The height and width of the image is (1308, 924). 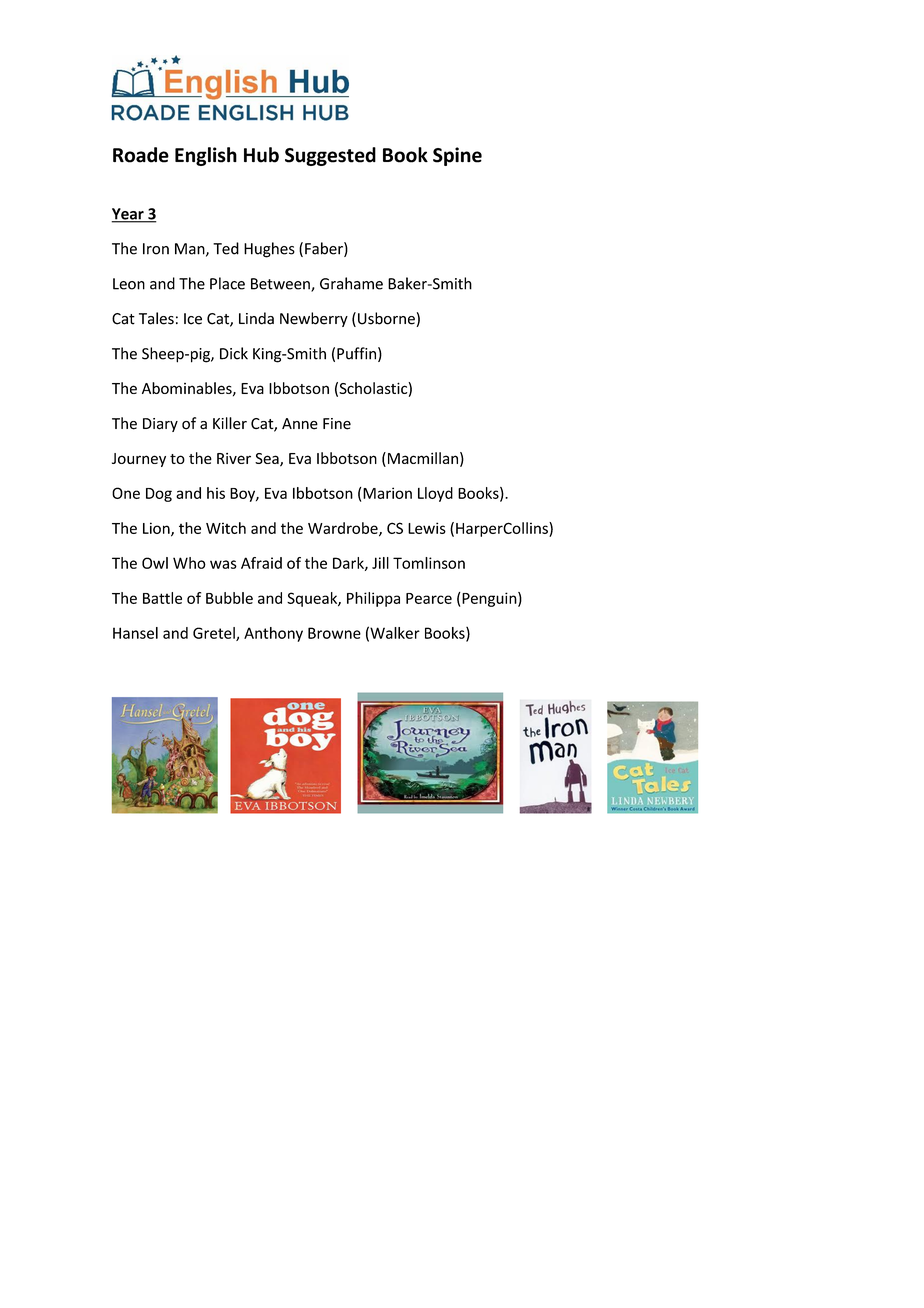 I want to click on Journey, so click(x=139, y=460).
